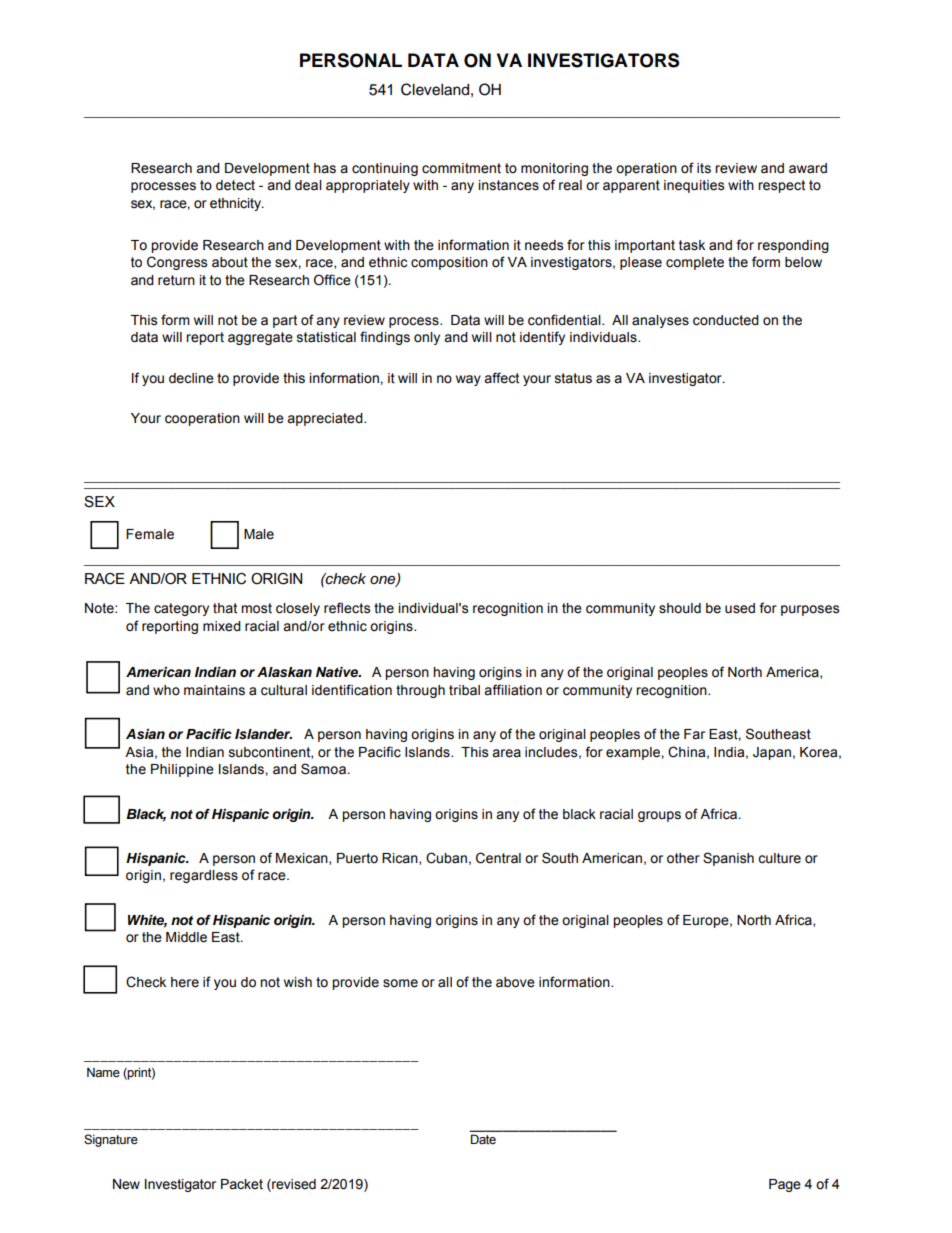 The width and height of the screenshot is (952, 1233). Describe the element at coordinates (166, 690) in the screenshot. I see `who` at that location.
